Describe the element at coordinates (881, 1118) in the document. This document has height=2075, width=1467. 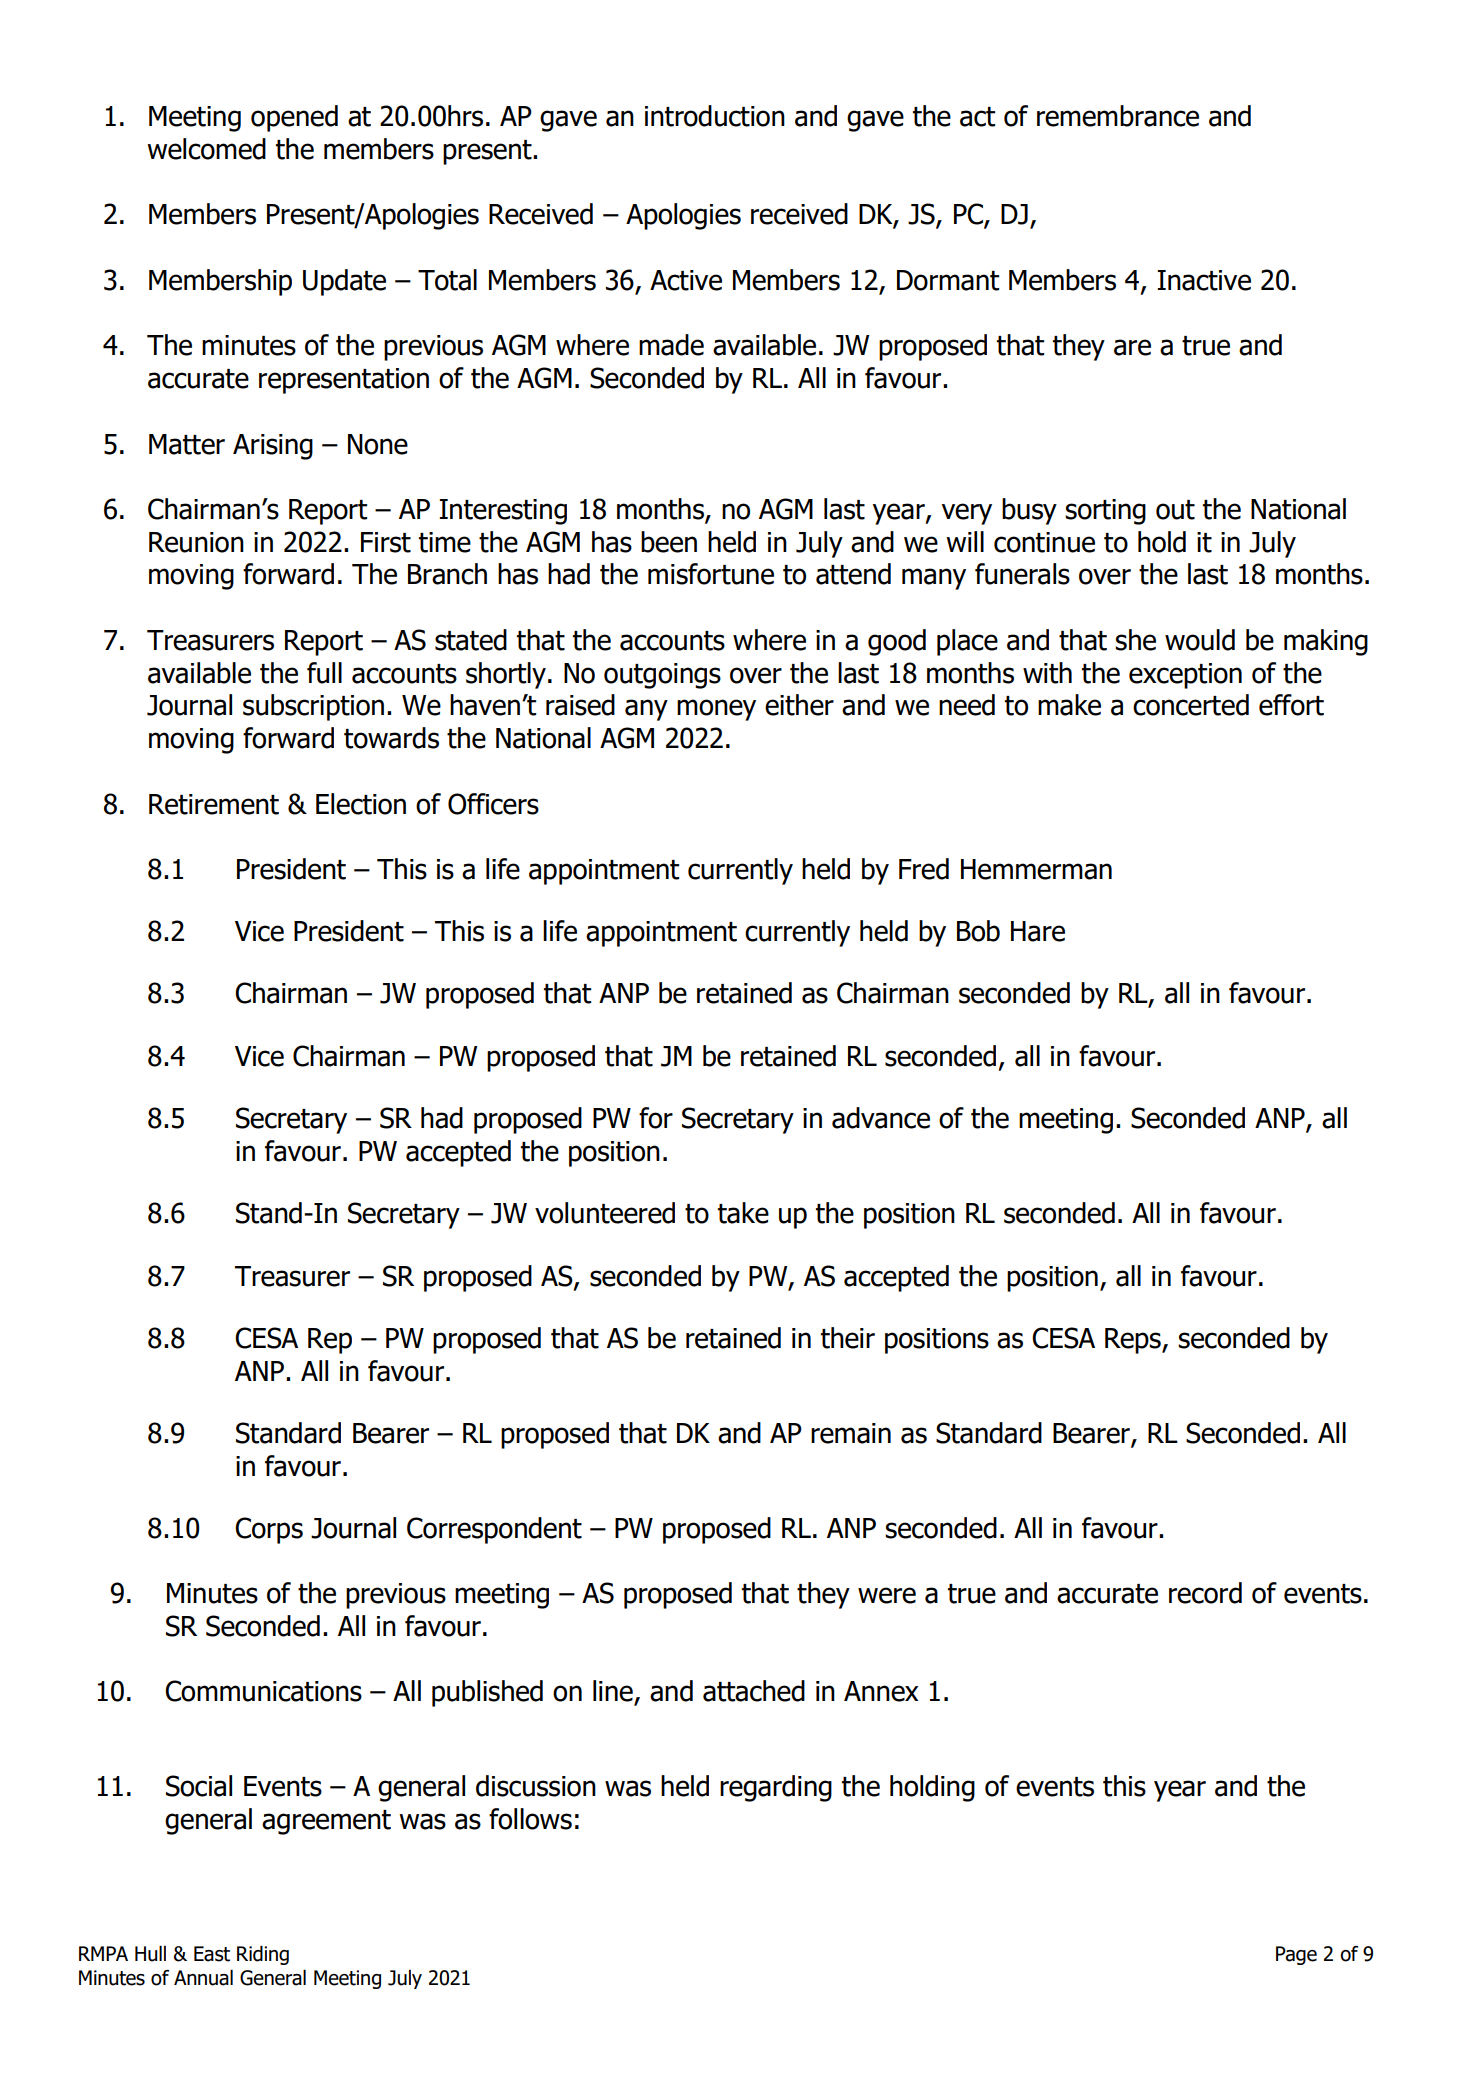
I see `advance` at that location.
